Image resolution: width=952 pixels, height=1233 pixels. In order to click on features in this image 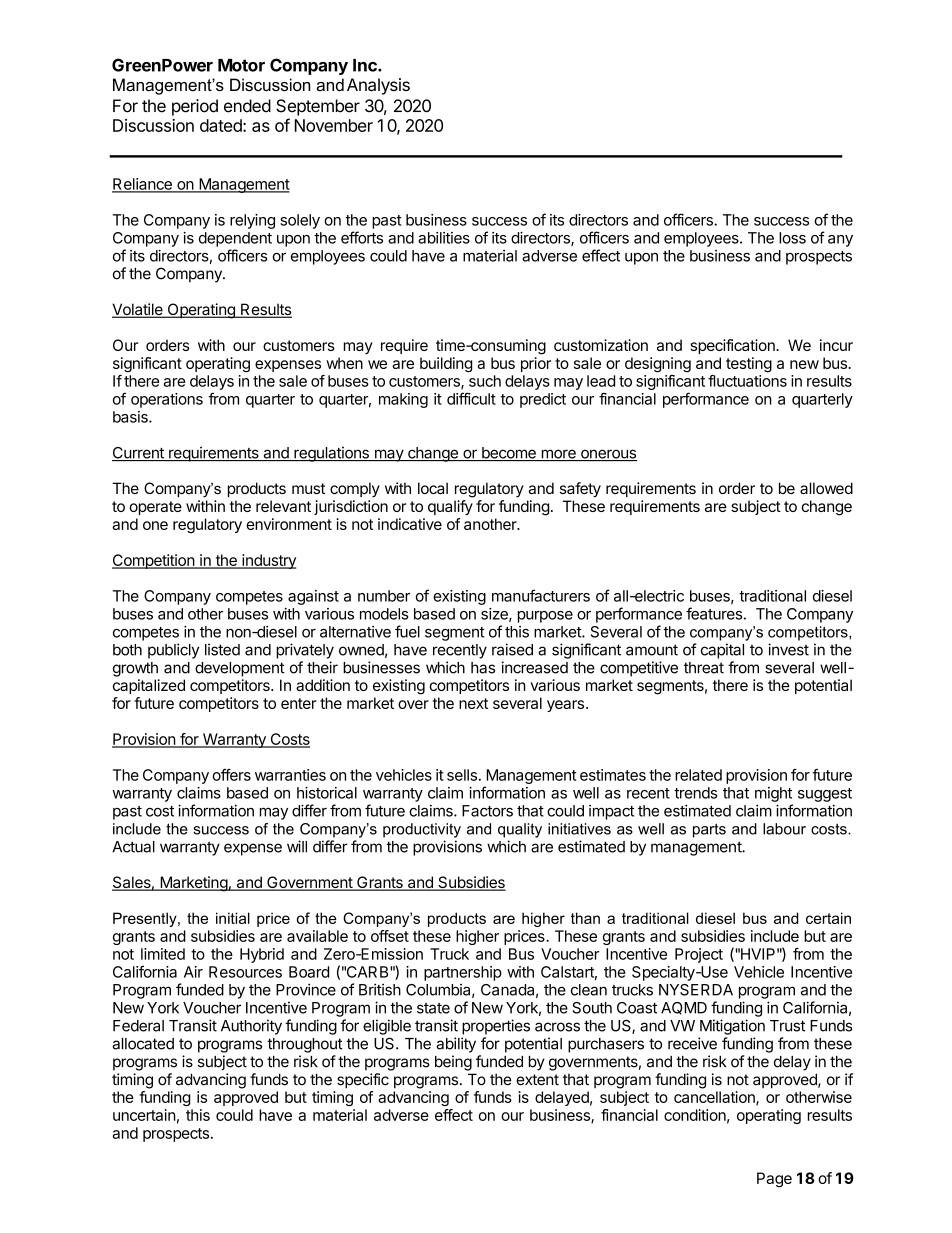, I will do `click(714, 613)`.
